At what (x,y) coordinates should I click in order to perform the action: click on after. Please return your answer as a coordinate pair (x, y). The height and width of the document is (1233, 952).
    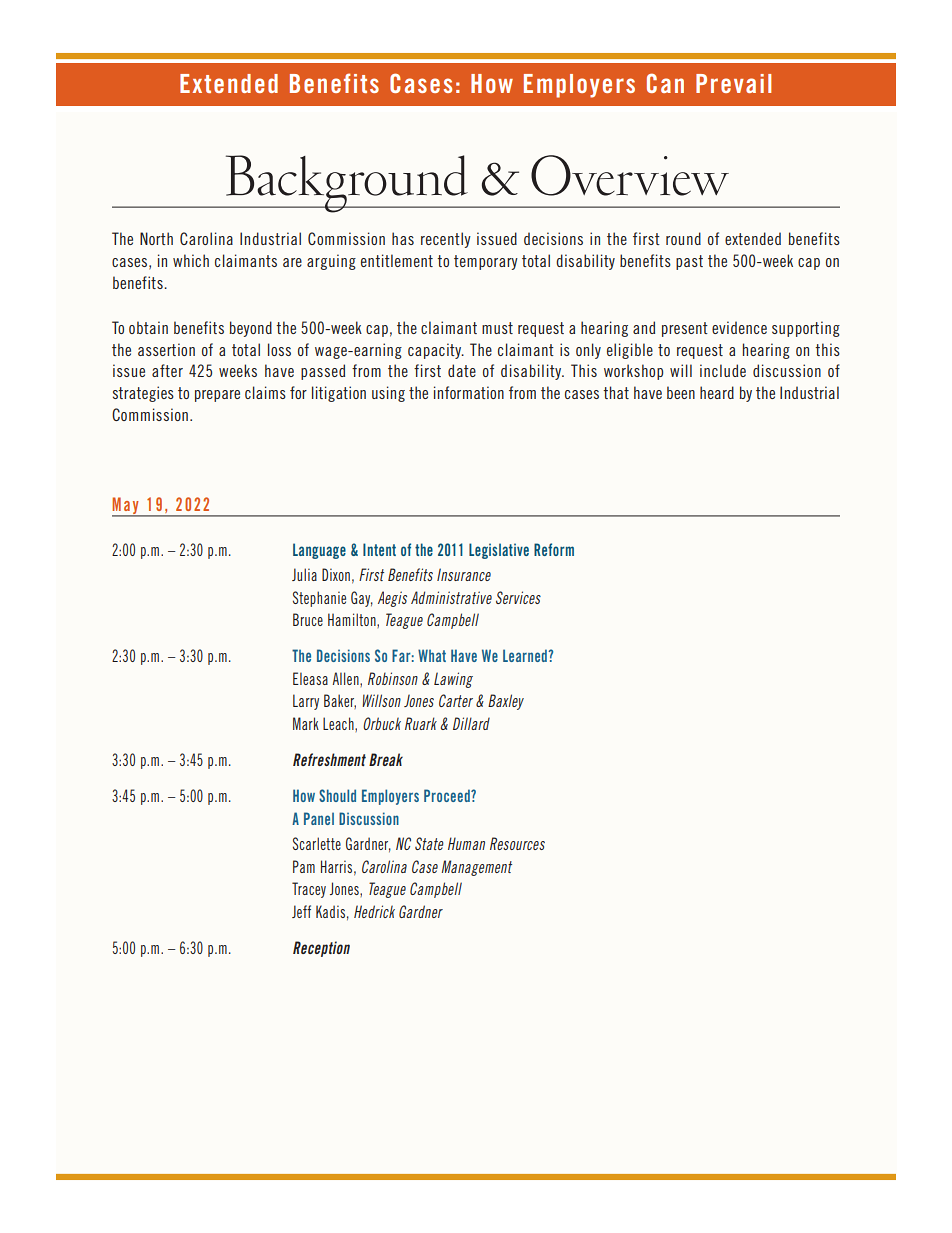
    Looking at the image, I should click on (167, 370).
